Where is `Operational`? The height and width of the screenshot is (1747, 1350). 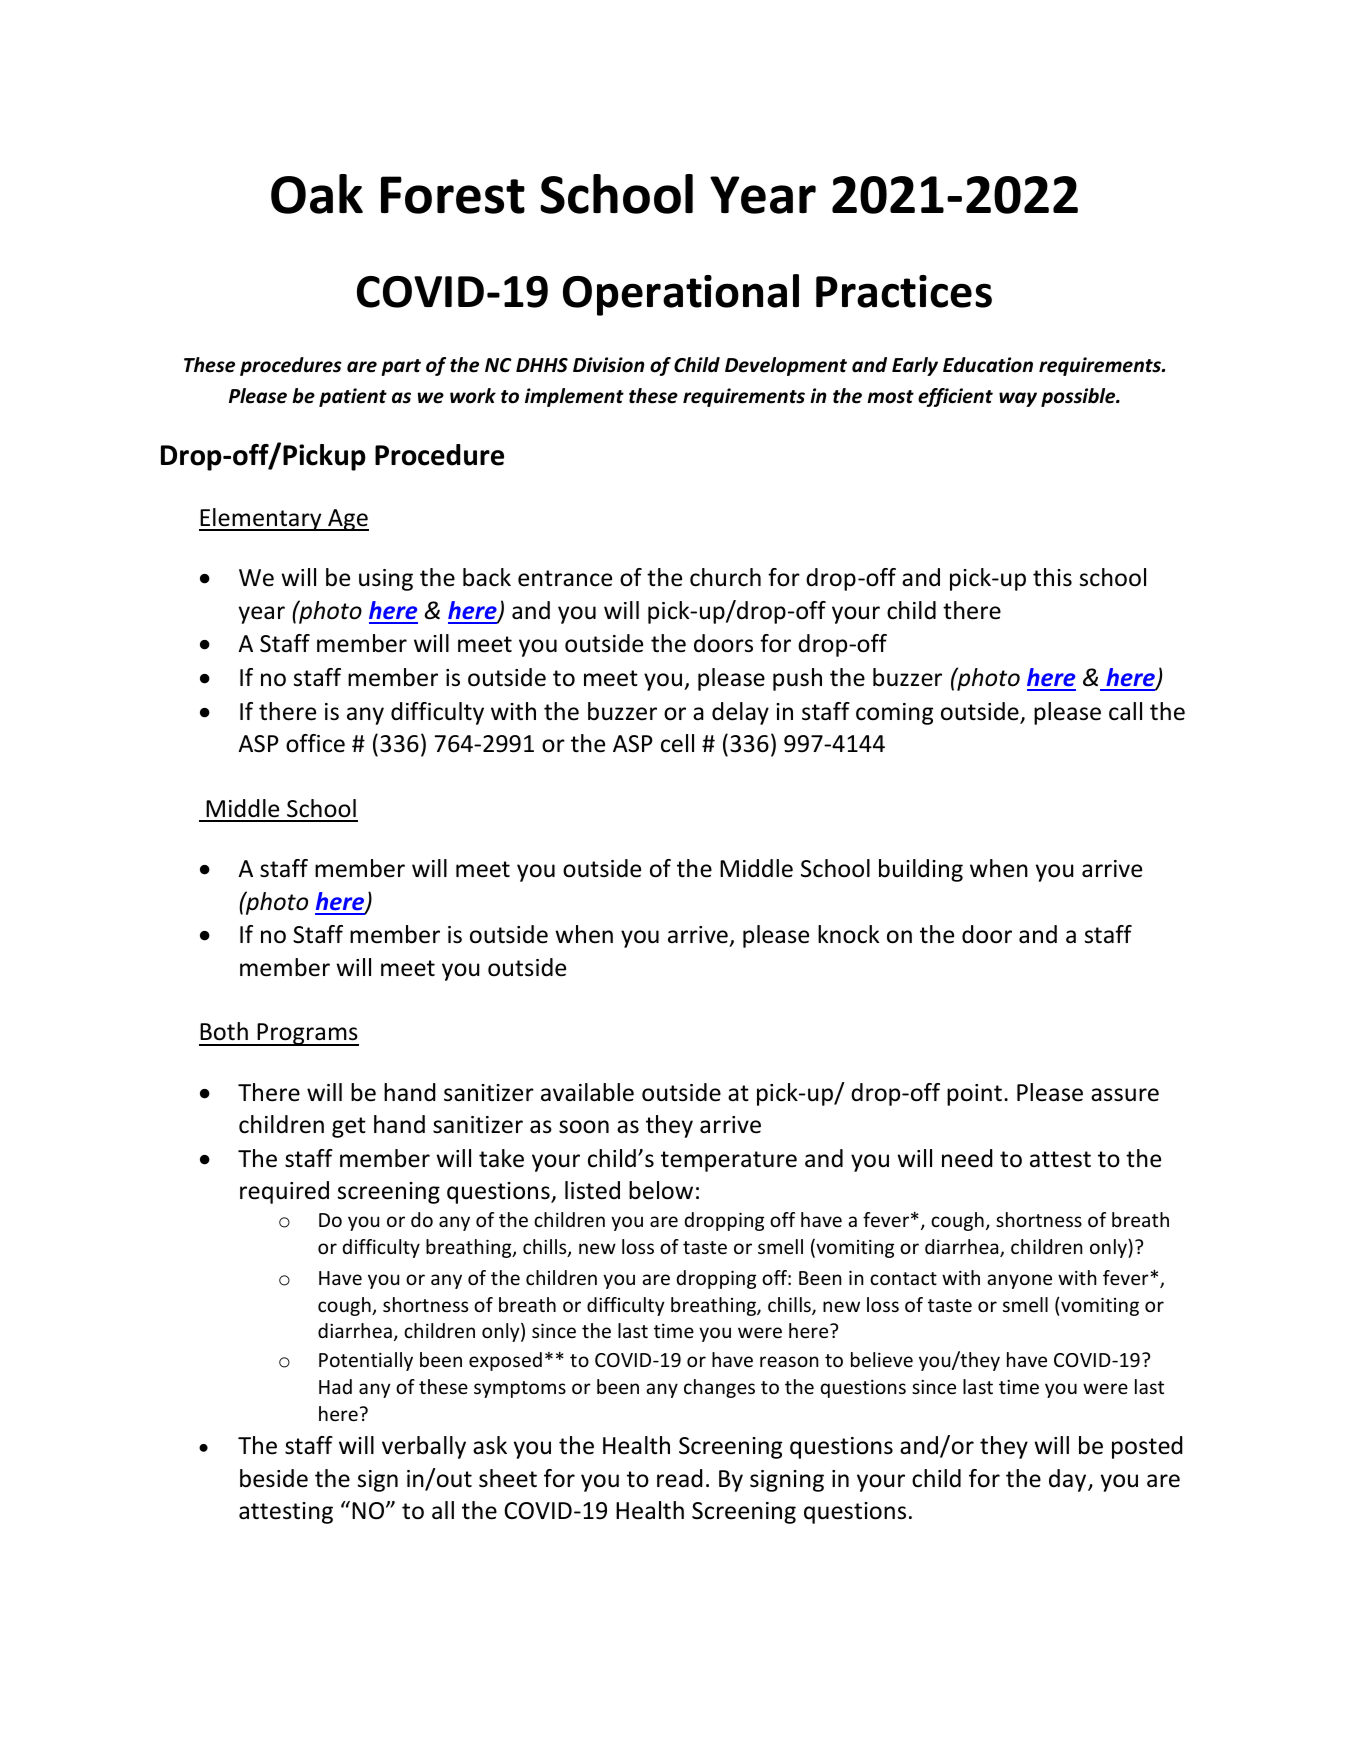
Operational is located at coordinates (681, 295).
